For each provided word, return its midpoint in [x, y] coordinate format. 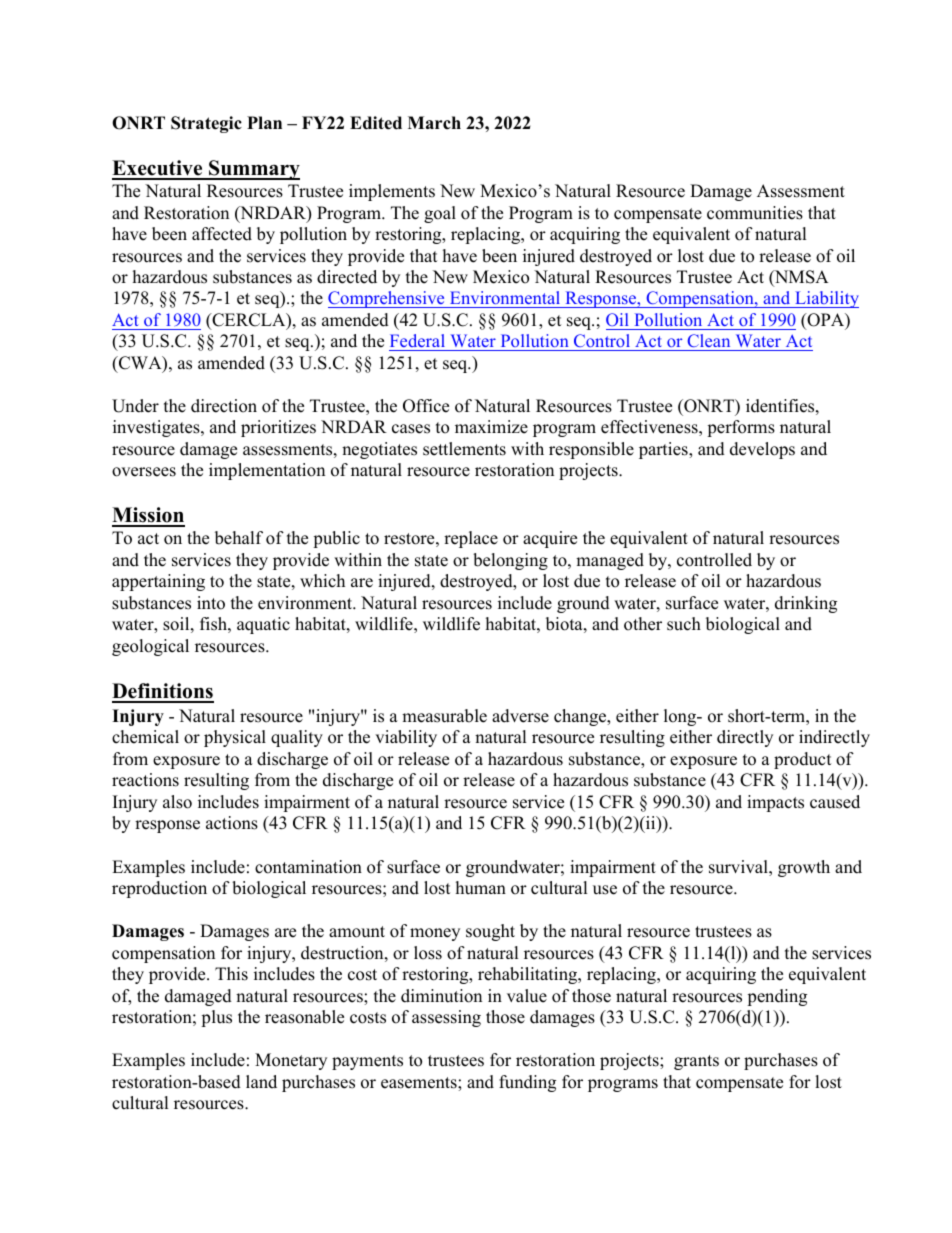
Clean [709, 342]
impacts [775, 803]
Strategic [206, 124]
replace [471, 539]
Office [426, 406]
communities [755, 213]
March [434, 123]
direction [224, 406]
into [211, 603]
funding [527, 1083]
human [481, 888]
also [177, 802]
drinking [806, 604]
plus [216, 1018]
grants [696, 1062]
